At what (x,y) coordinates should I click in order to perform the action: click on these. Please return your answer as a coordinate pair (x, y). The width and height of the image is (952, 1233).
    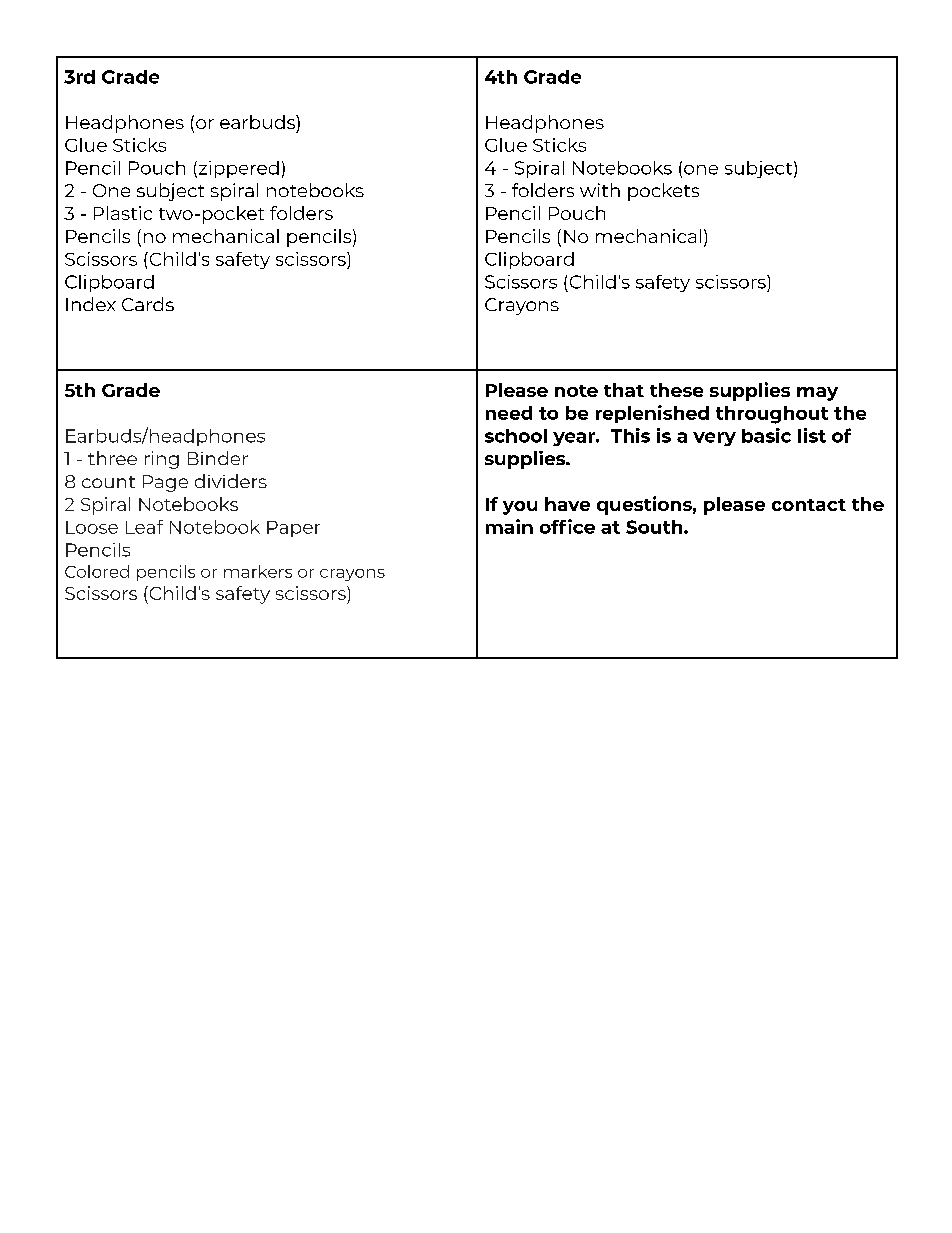
    Looking at the image, I should click on (676, 390).
